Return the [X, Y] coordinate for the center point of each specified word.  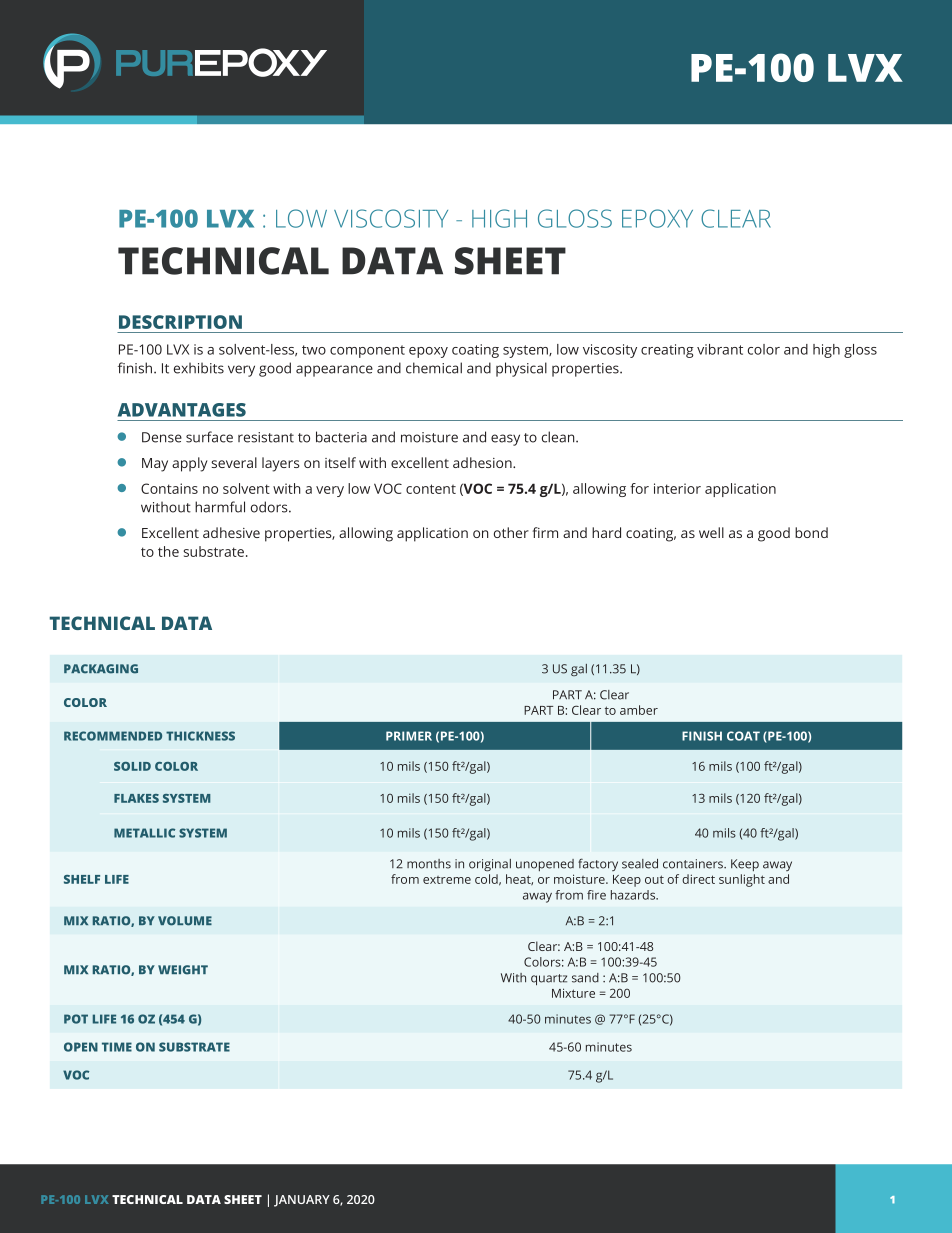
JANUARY [302, 1201]
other [511, 532]
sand [585, 978]
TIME [117, 1047]
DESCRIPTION [180, 322]
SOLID [132, 766]
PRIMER [409, 736]
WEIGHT [183, 970]
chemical [434, 368]
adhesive [231, 532]
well [711, 532]
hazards [634, 895]
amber [639, 710]
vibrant [720, 349]
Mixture [573, 993]
